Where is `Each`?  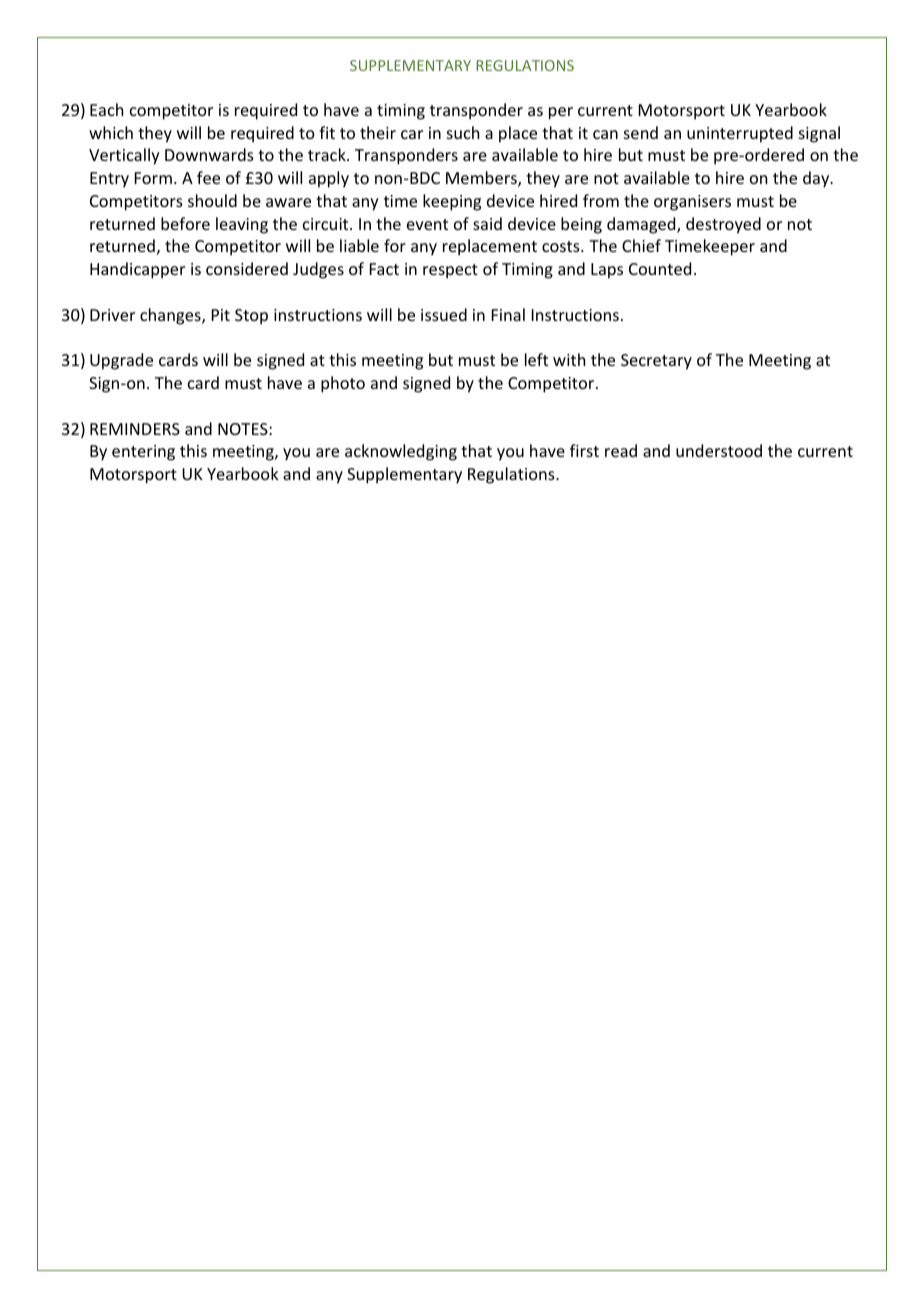
Each is located at coordinates (106, 109).
